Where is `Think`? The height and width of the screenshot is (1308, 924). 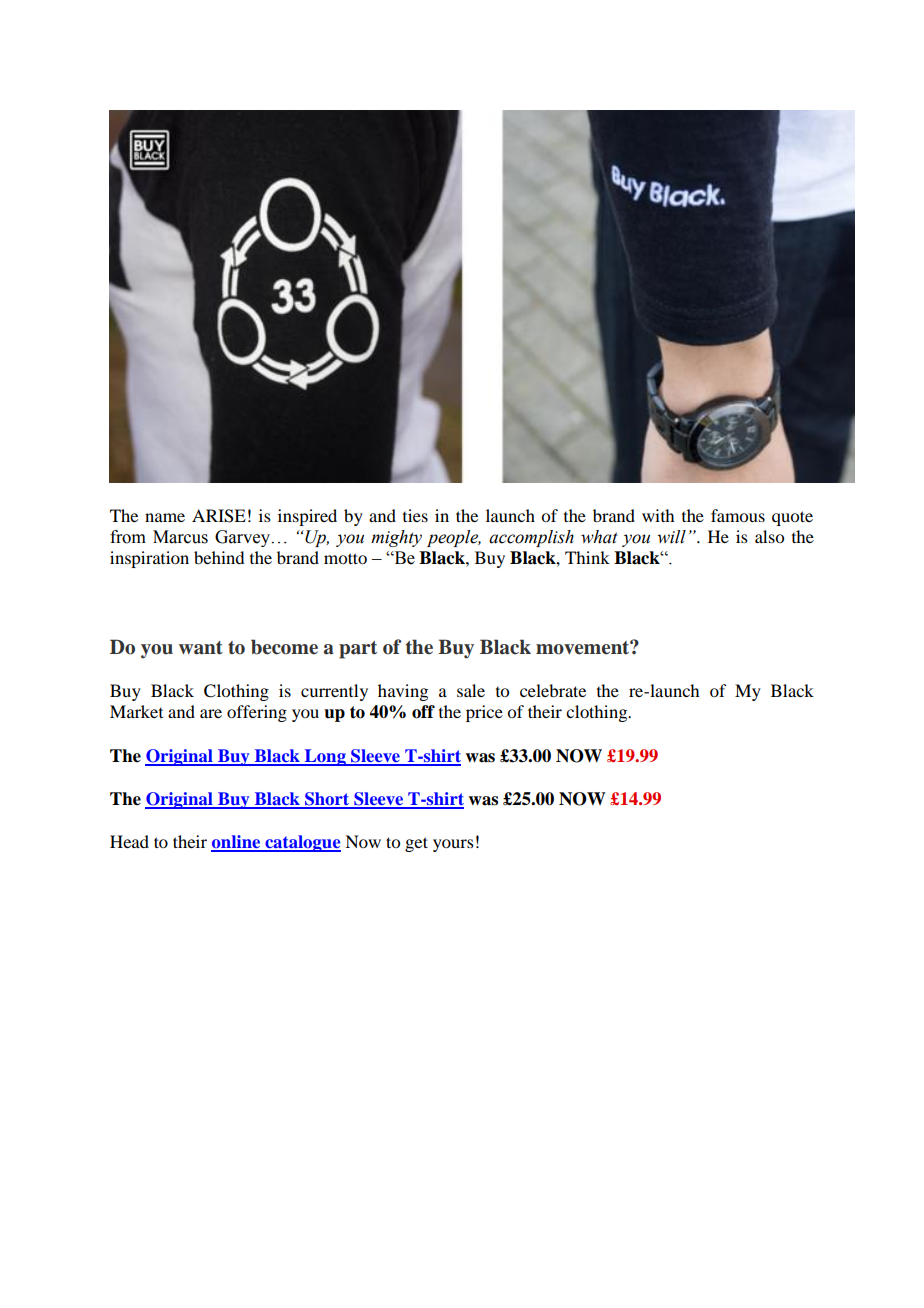 Think is located at coordinates (587, 557).
